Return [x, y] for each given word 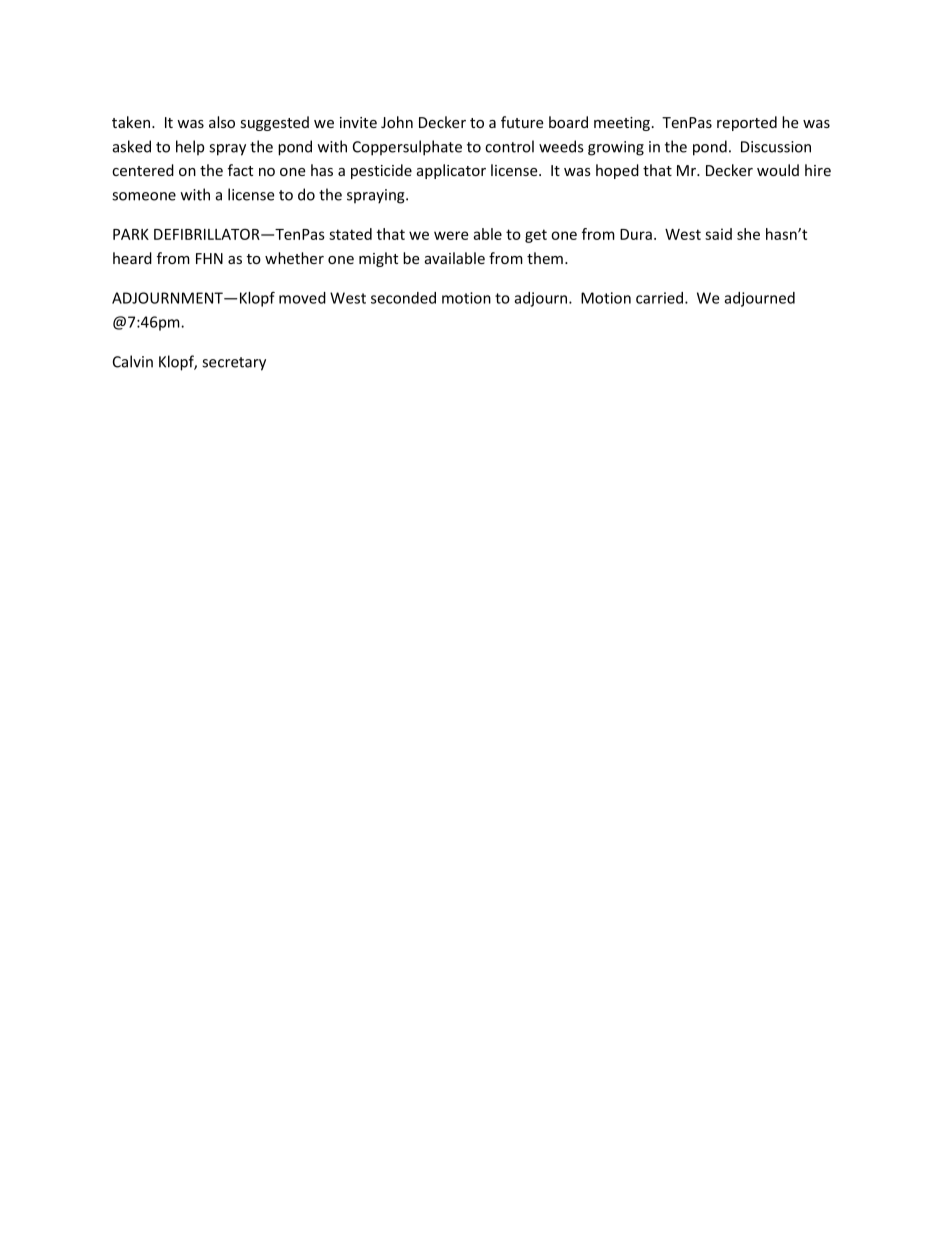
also [222, 122]
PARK [131, 234]
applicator [451, 171]
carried [661, 298]
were [451, 235]
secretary [234, 364]
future [522, 122]
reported [747, 123]
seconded [403, 298]
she [748, 234]
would [778, 170]
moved [302, 298]
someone [144, 196]
